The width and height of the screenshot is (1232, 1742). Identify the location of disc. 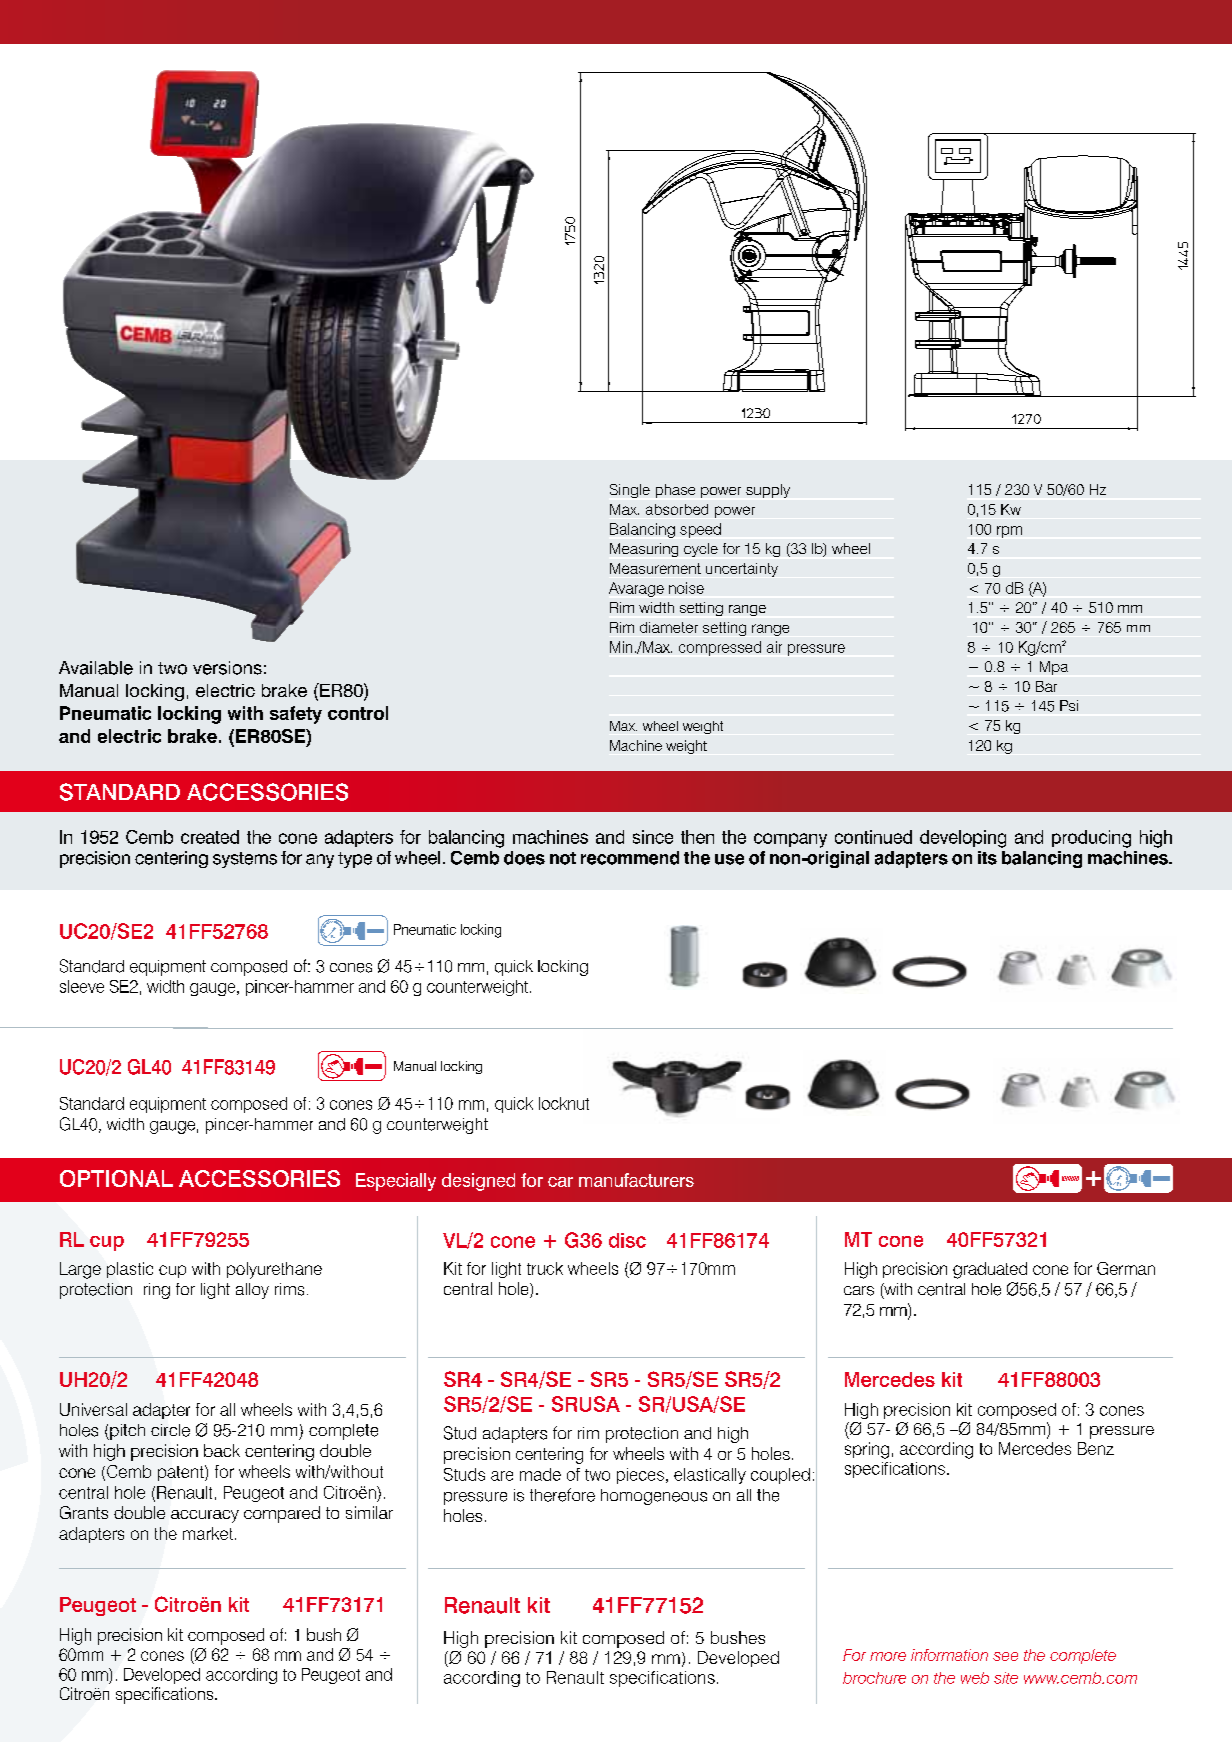
(627, 1240).
